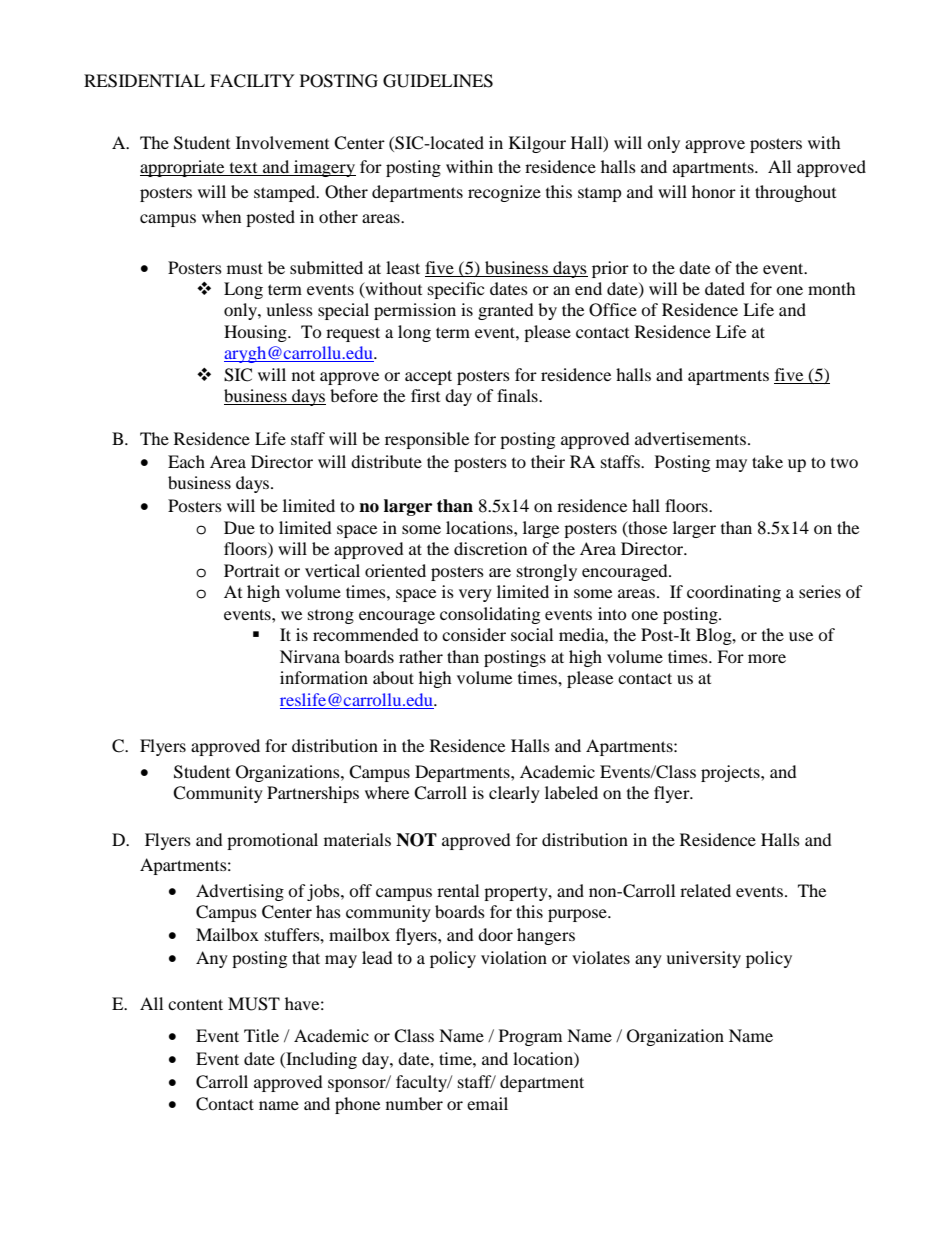  Describe the element at coordinates (252, 570) in the screenshot. I see `Portrait` at that location.
